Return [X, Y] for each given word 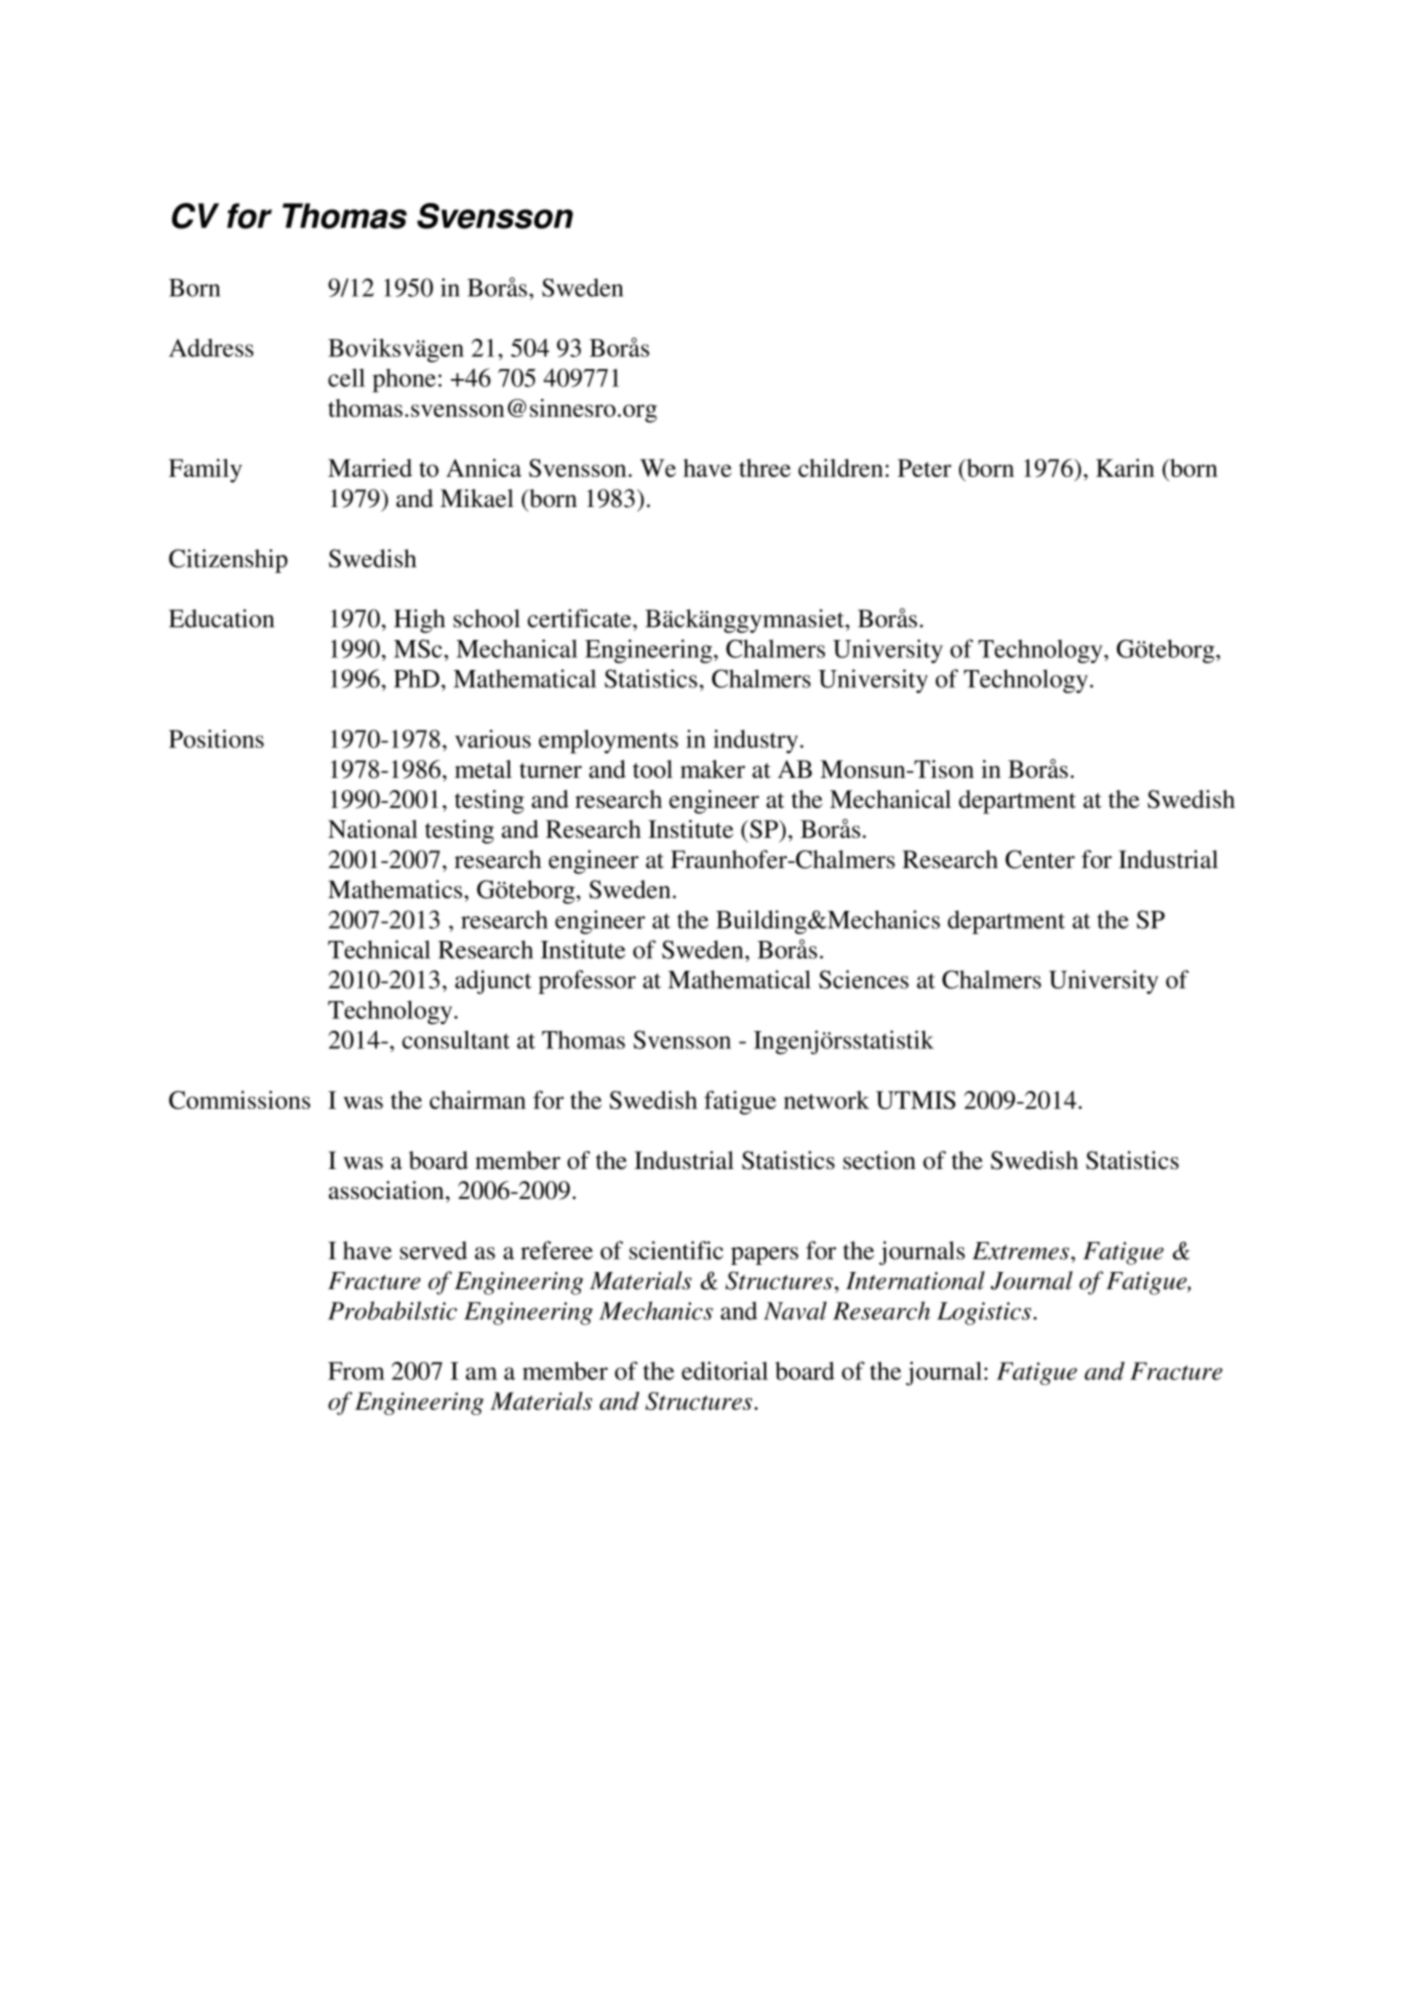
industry [757, 741]
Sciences [864, 979]
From [356, 1371]
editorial [725, 1370]
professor [587, 982]
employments [608, 742]
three [765, 468]
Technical [379, 949]
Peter [924, 468]
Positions [216, 738]
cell [346, 377]
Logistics [985, 1313]
